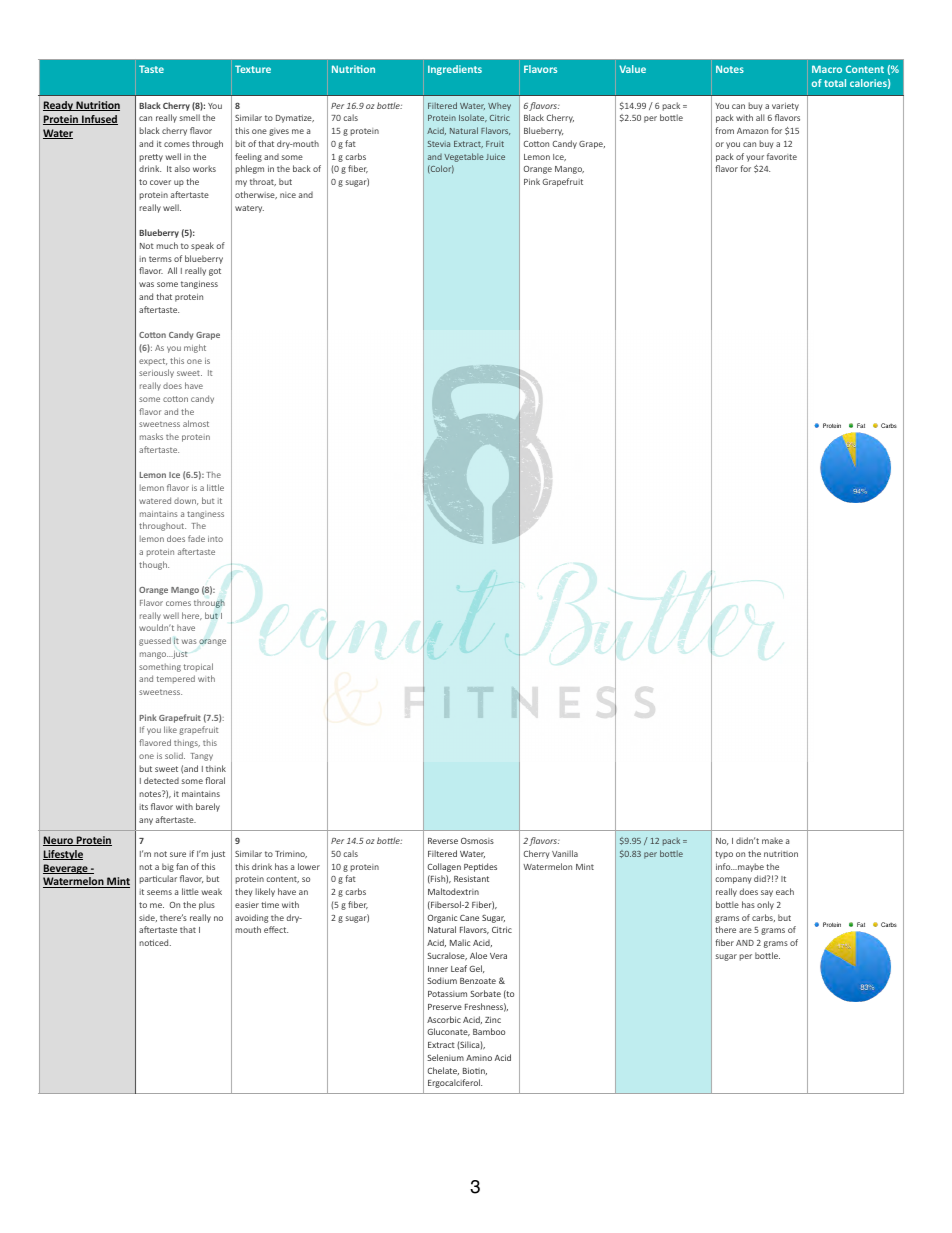 This page has height=1233, width=952. What do you see at coordinates (765, 905) in the page?
I see `only` at bounding box center [765, 905].
